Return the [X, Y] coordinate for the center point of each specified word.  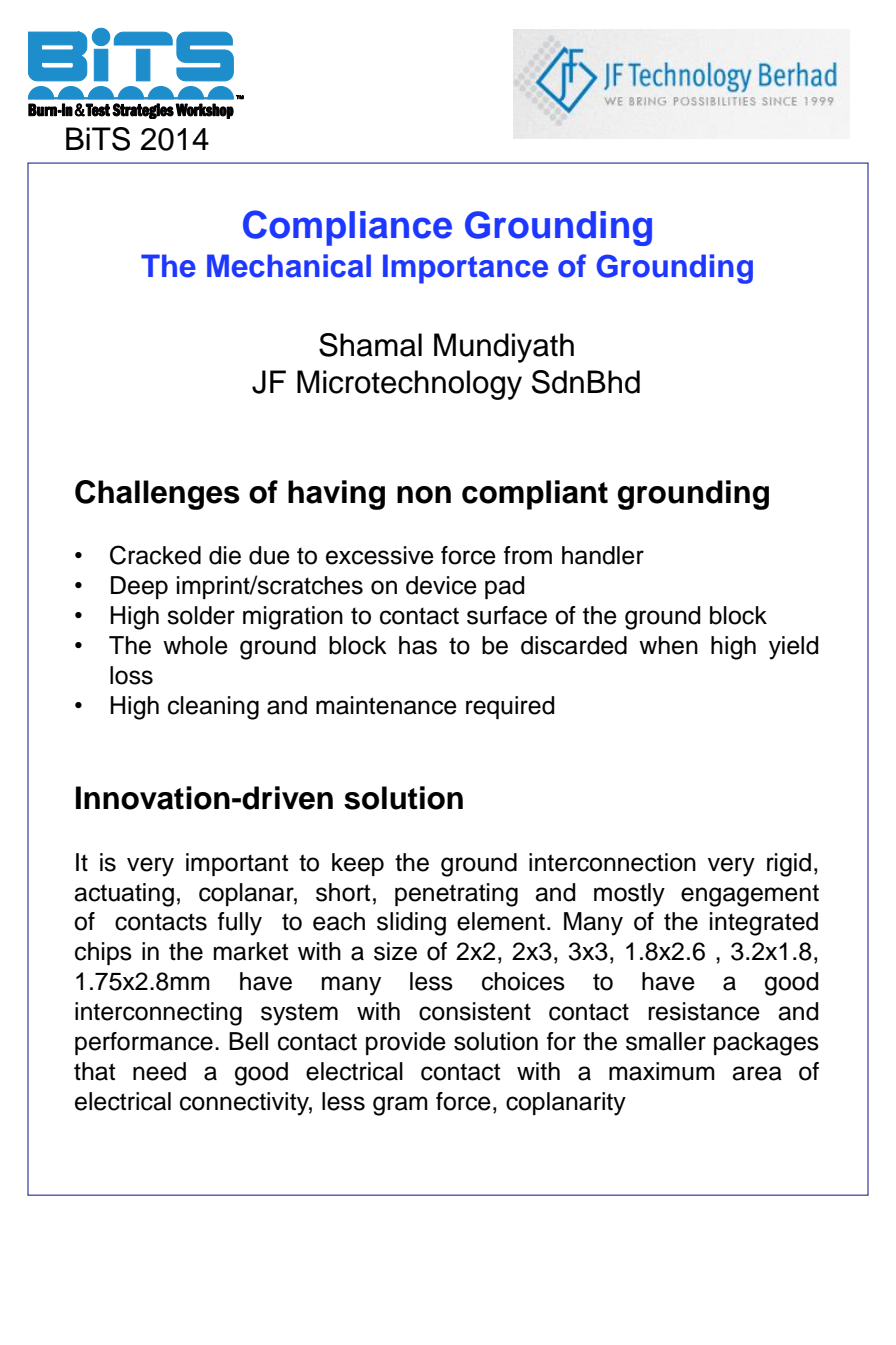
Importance [465, 269]
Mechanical [289, 266]
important [237, 864]
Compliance [347, 228]
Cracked [155, 555]
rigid [789, 865]
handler [603, 555]
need [159, 1071]
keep [358, 864]
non [424, 495]
